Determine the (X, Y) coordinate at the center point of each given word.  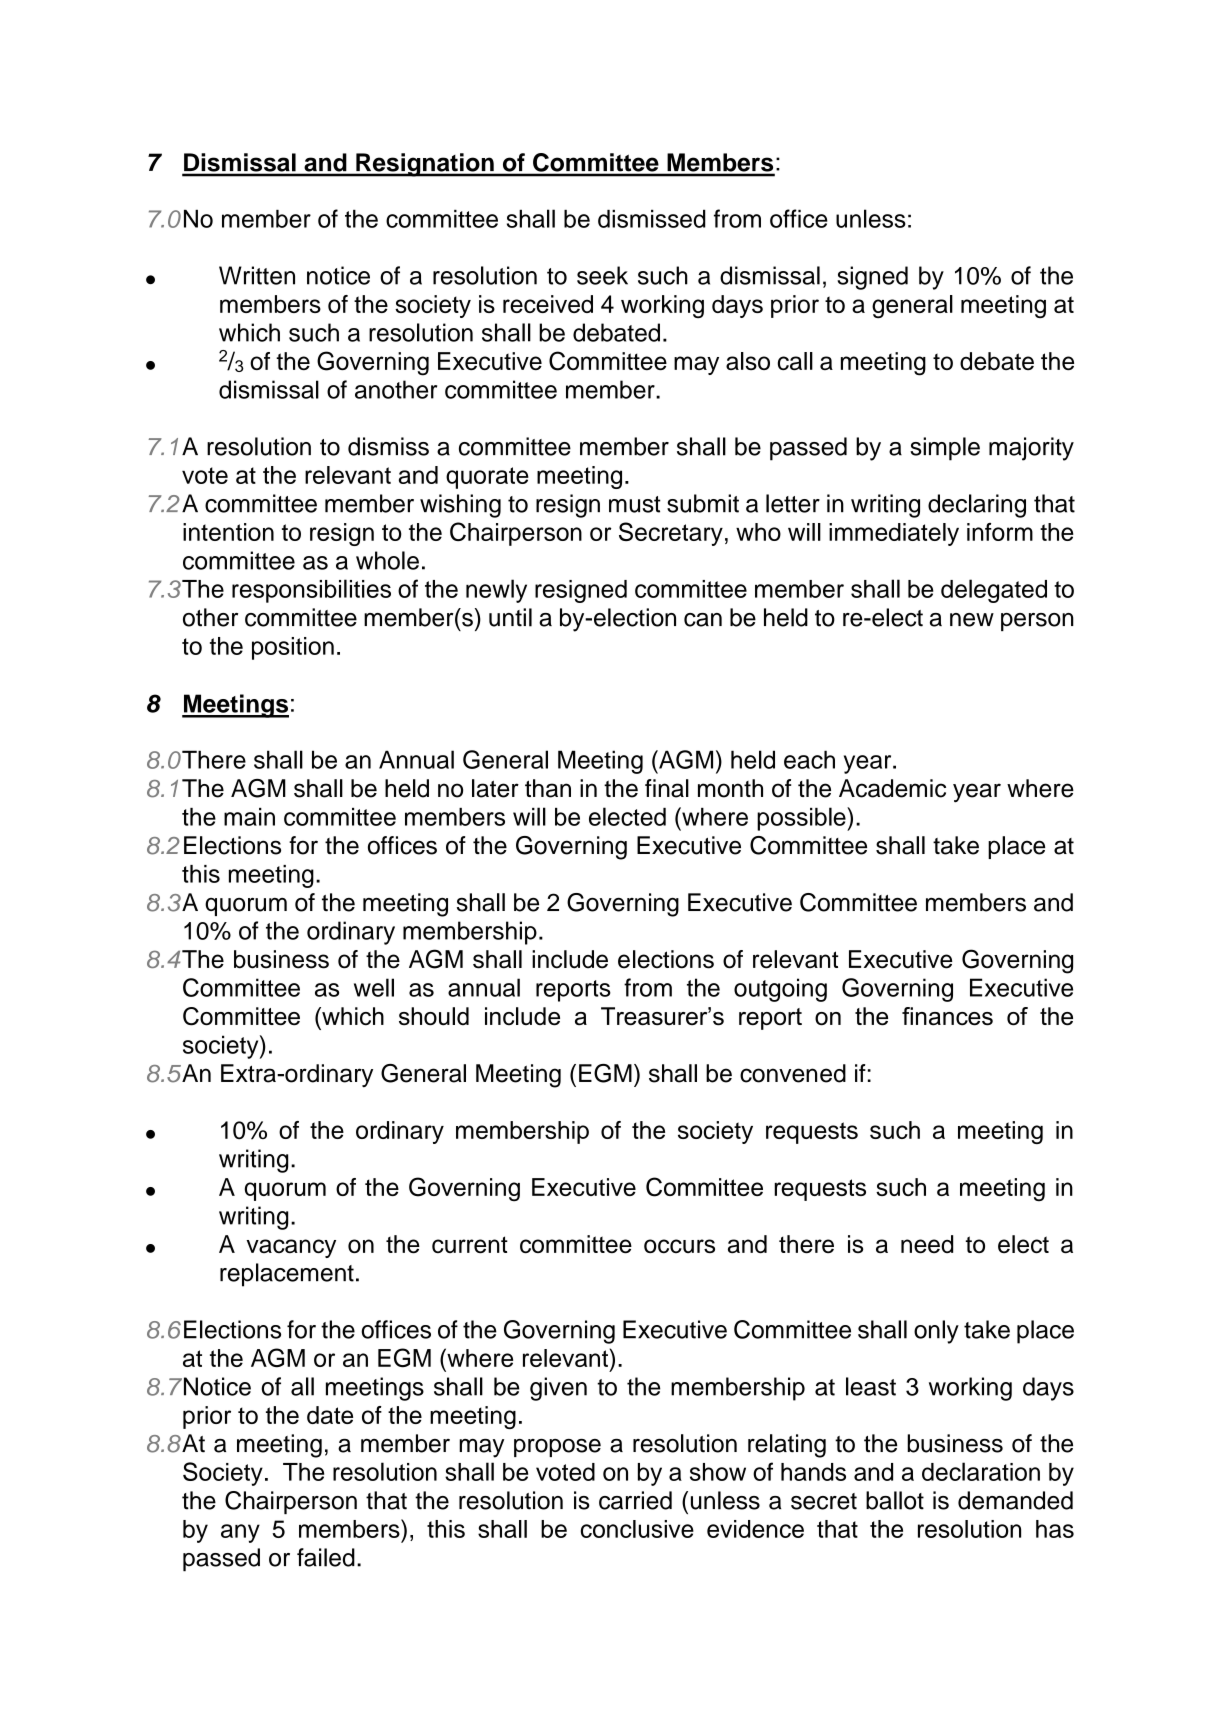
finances (947, 1016)
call (795, 361)
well (374, 987)
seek (602, 275)
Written (257, 275)
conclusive (637, 1529)
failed (326, 1557)
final (667, 788)
